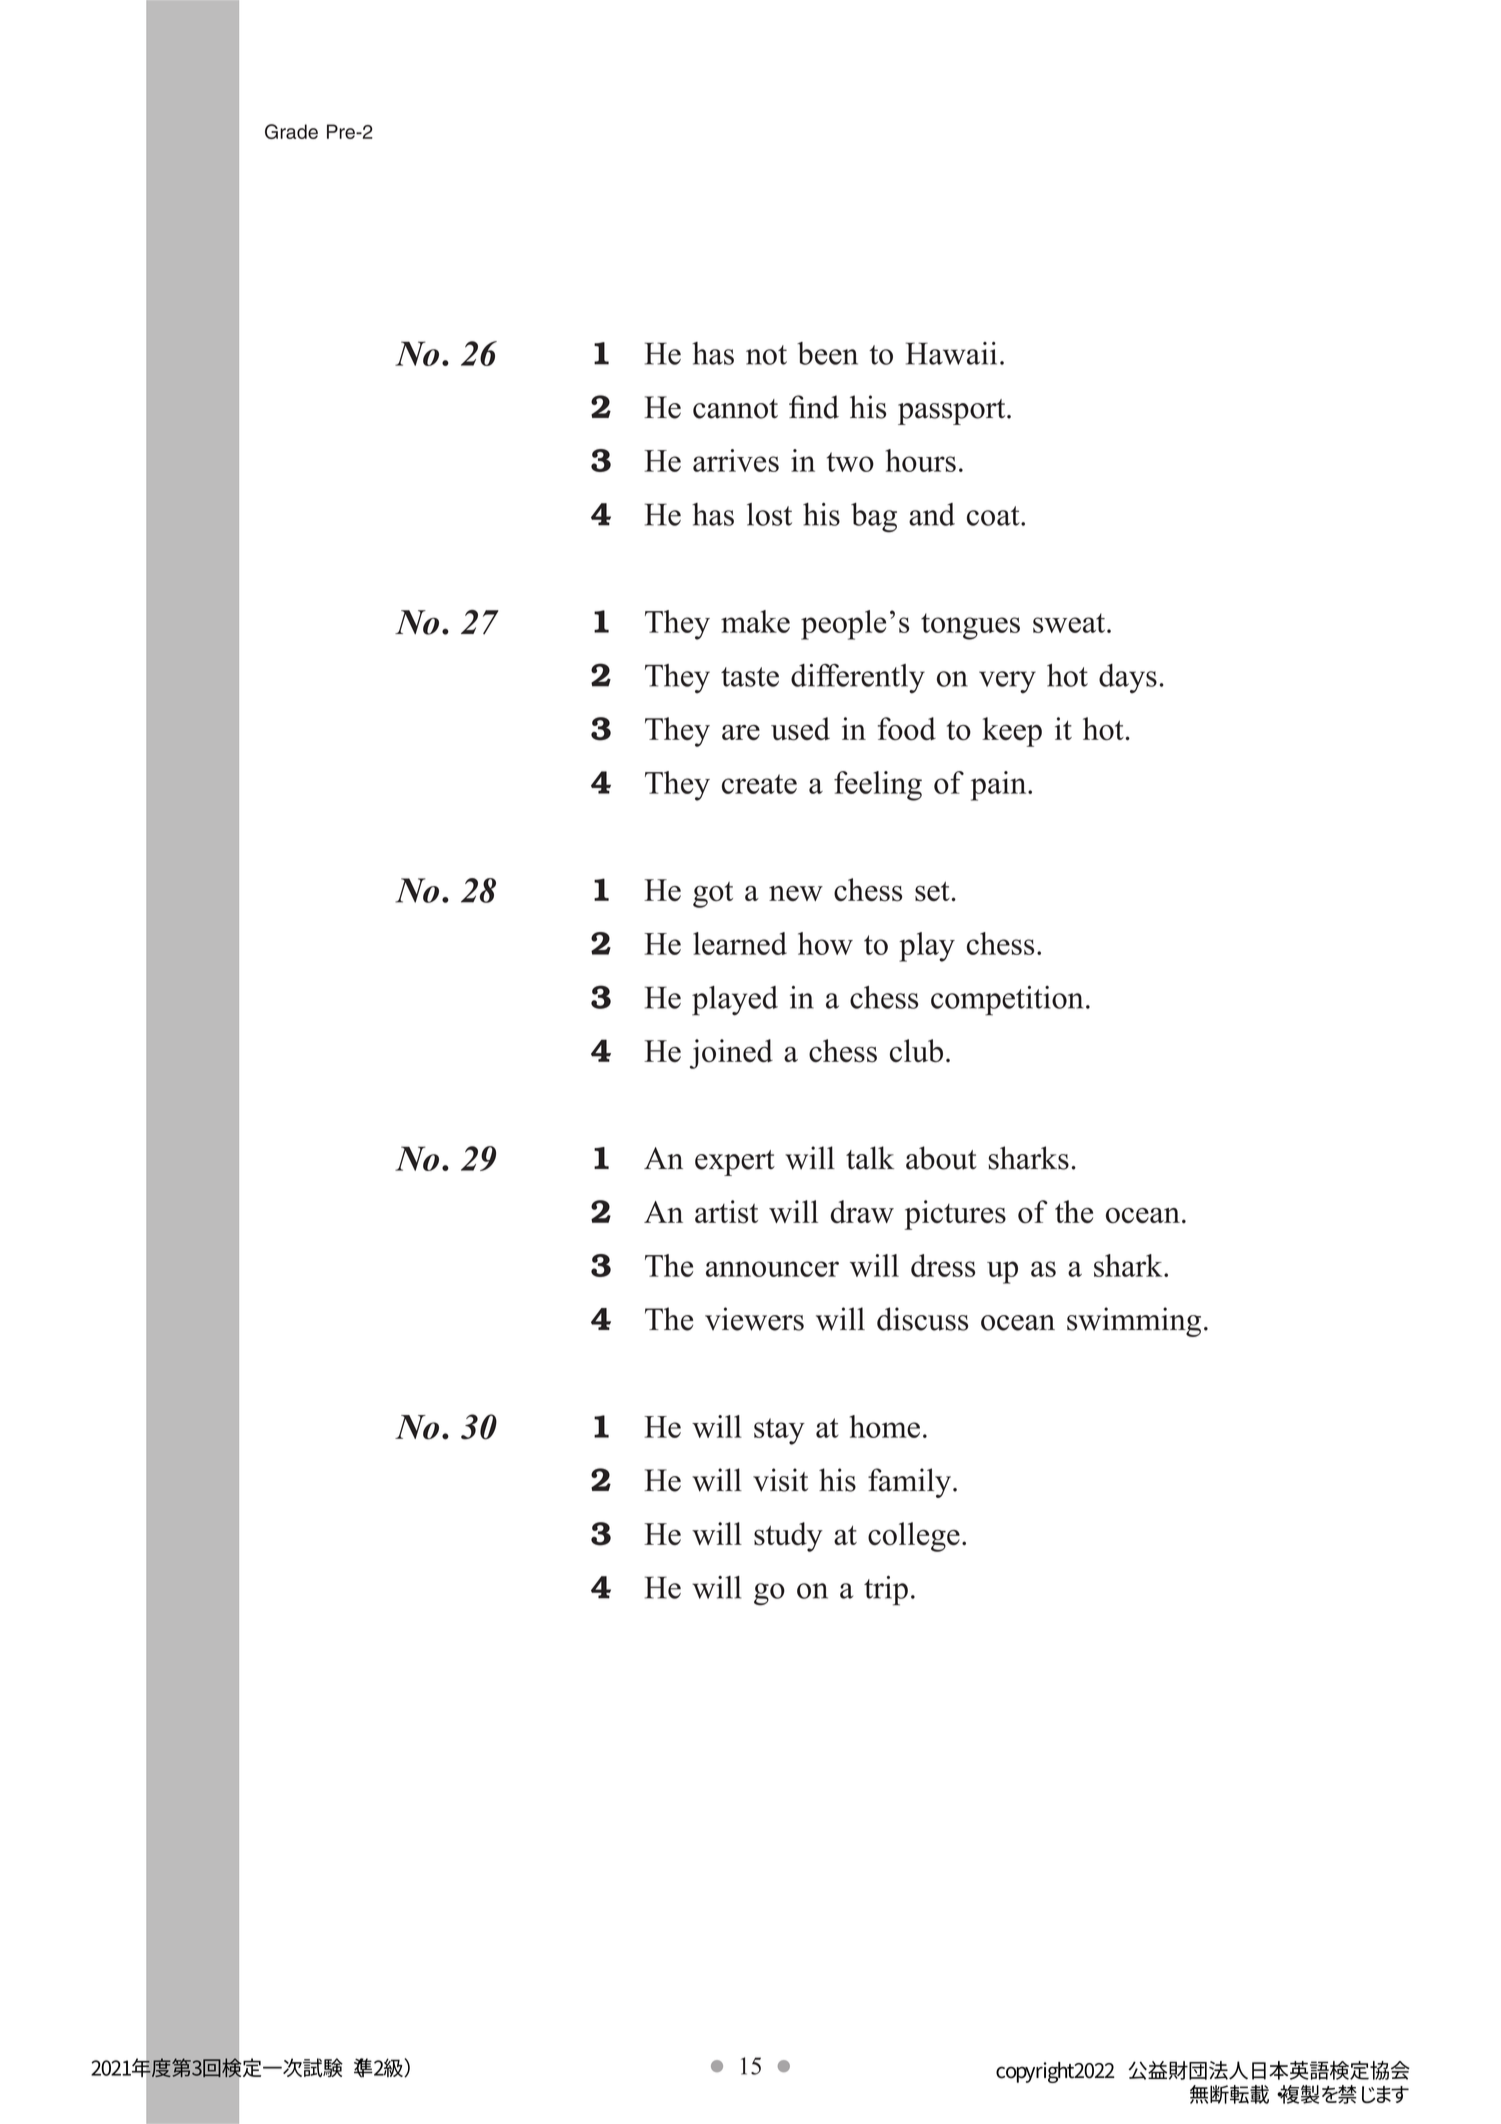 This screenshot has width=1501, height=2124. I want to click on study, so click(788, 1537).
